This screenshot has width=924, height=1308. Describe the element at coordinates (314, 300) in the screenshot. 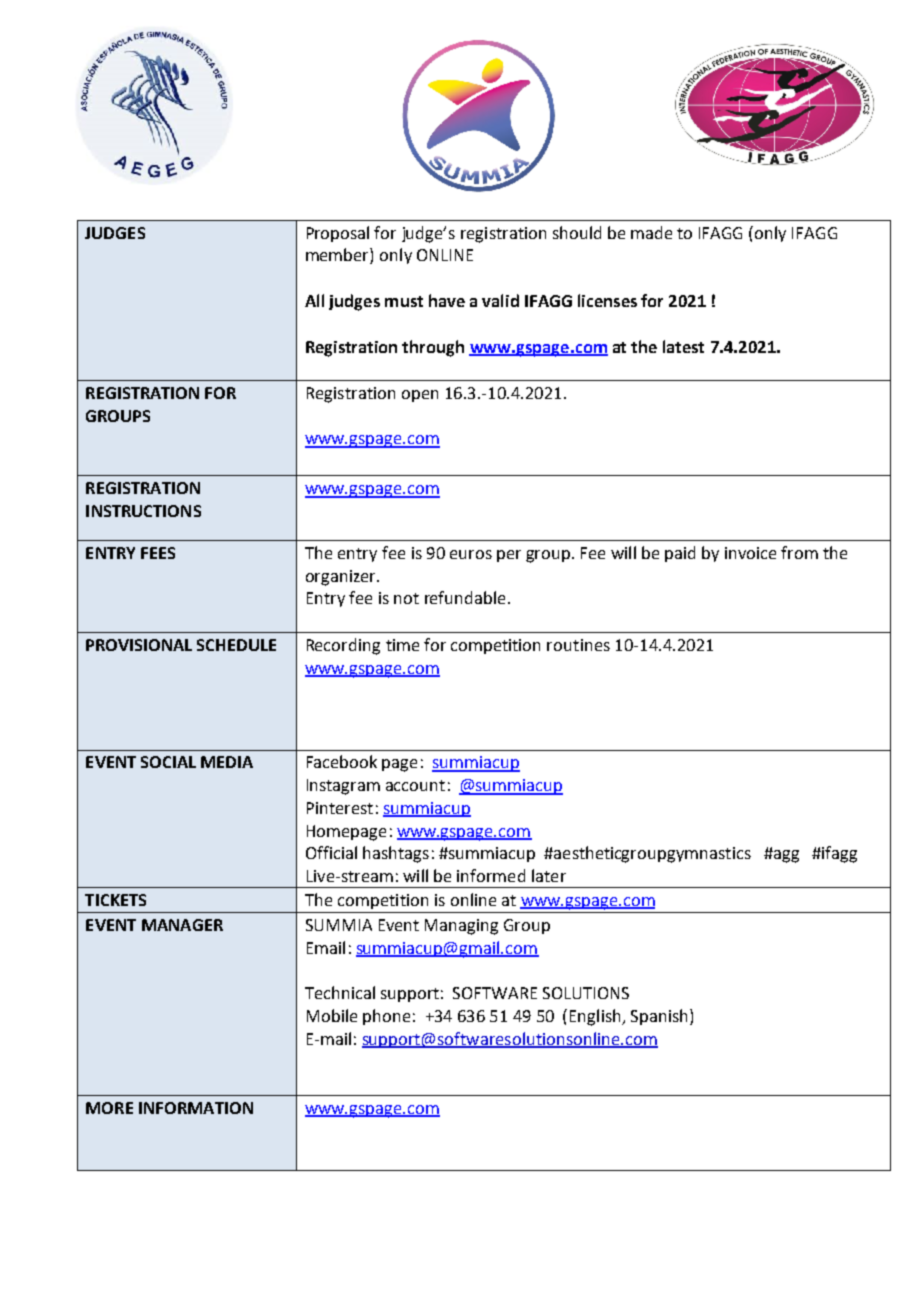

I see `All` at that location.
